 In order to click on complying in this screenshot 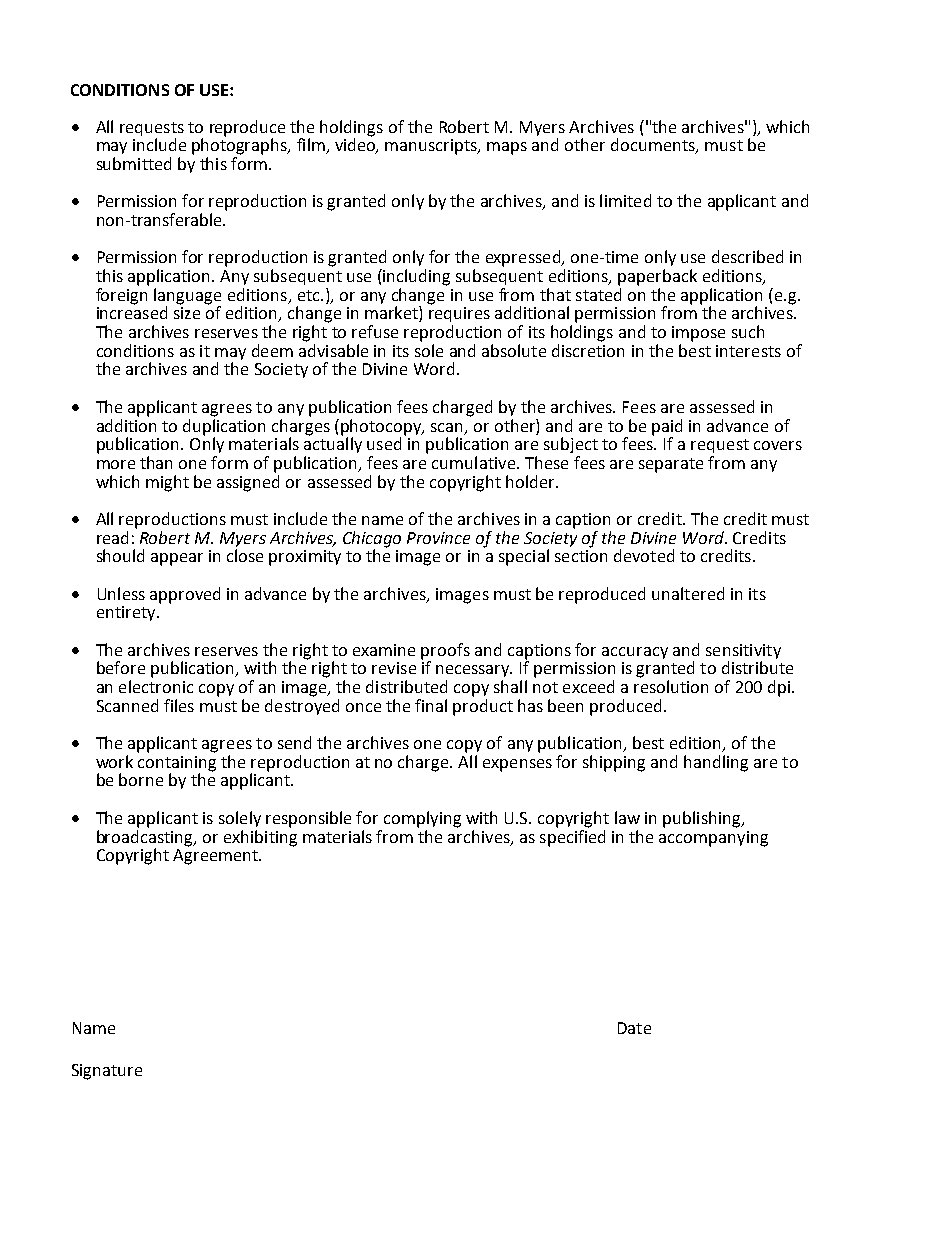, I will do `click(422, 819)`.
